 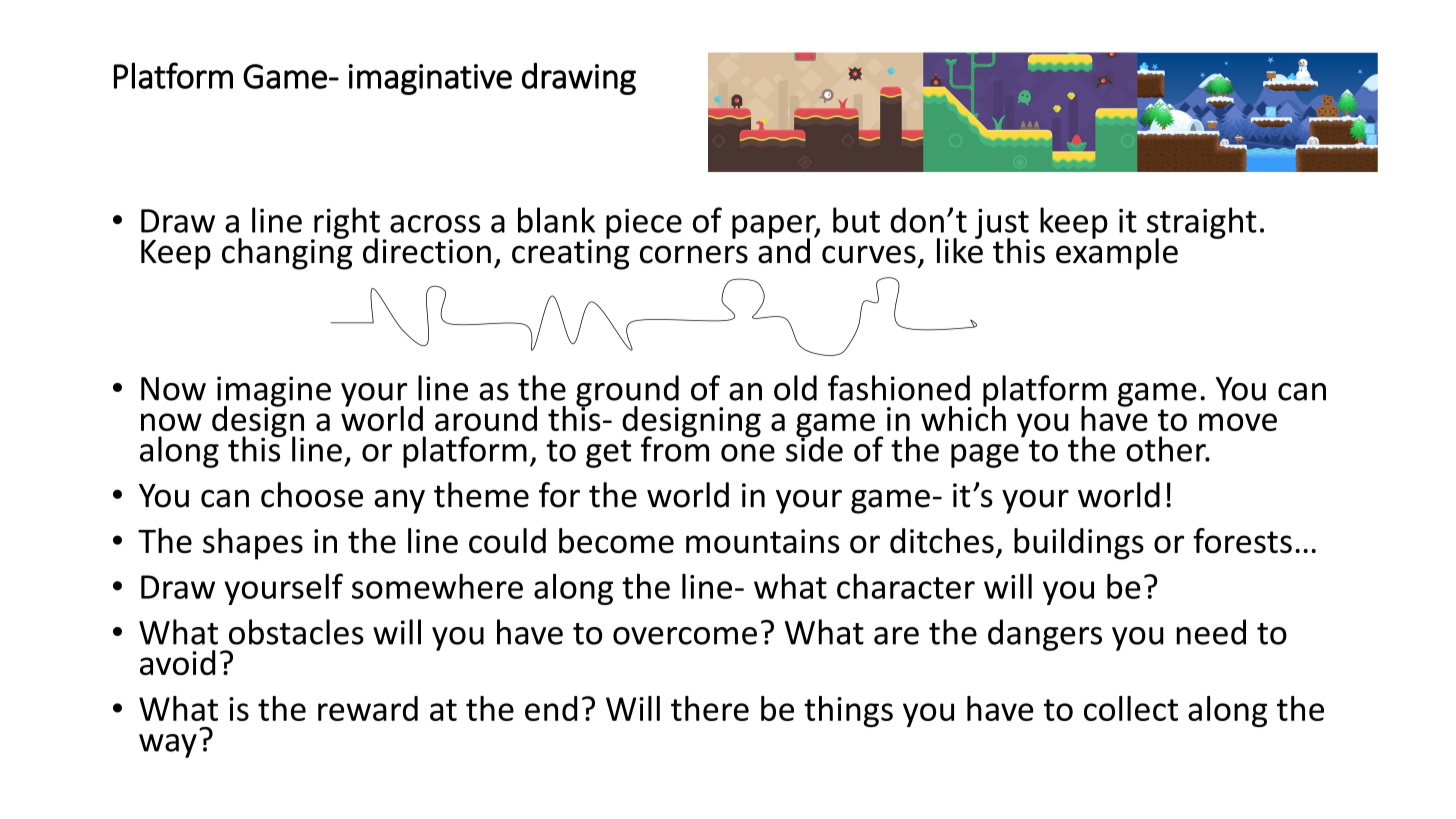 I want to click on shapes, so click(x=253, y=544).
